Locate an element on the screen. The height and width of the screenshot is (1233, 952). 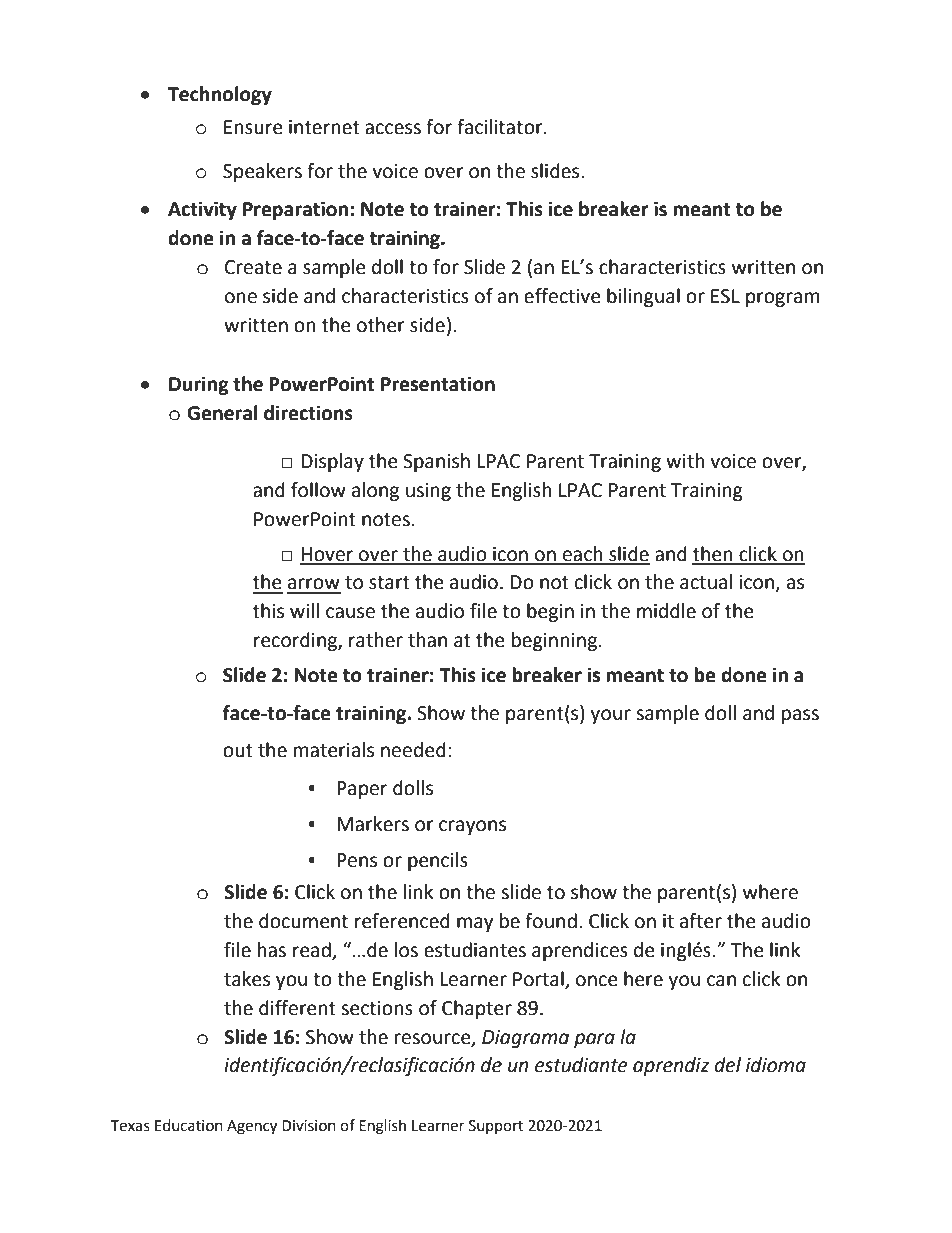
actual is located at coordinates (706, 582).
